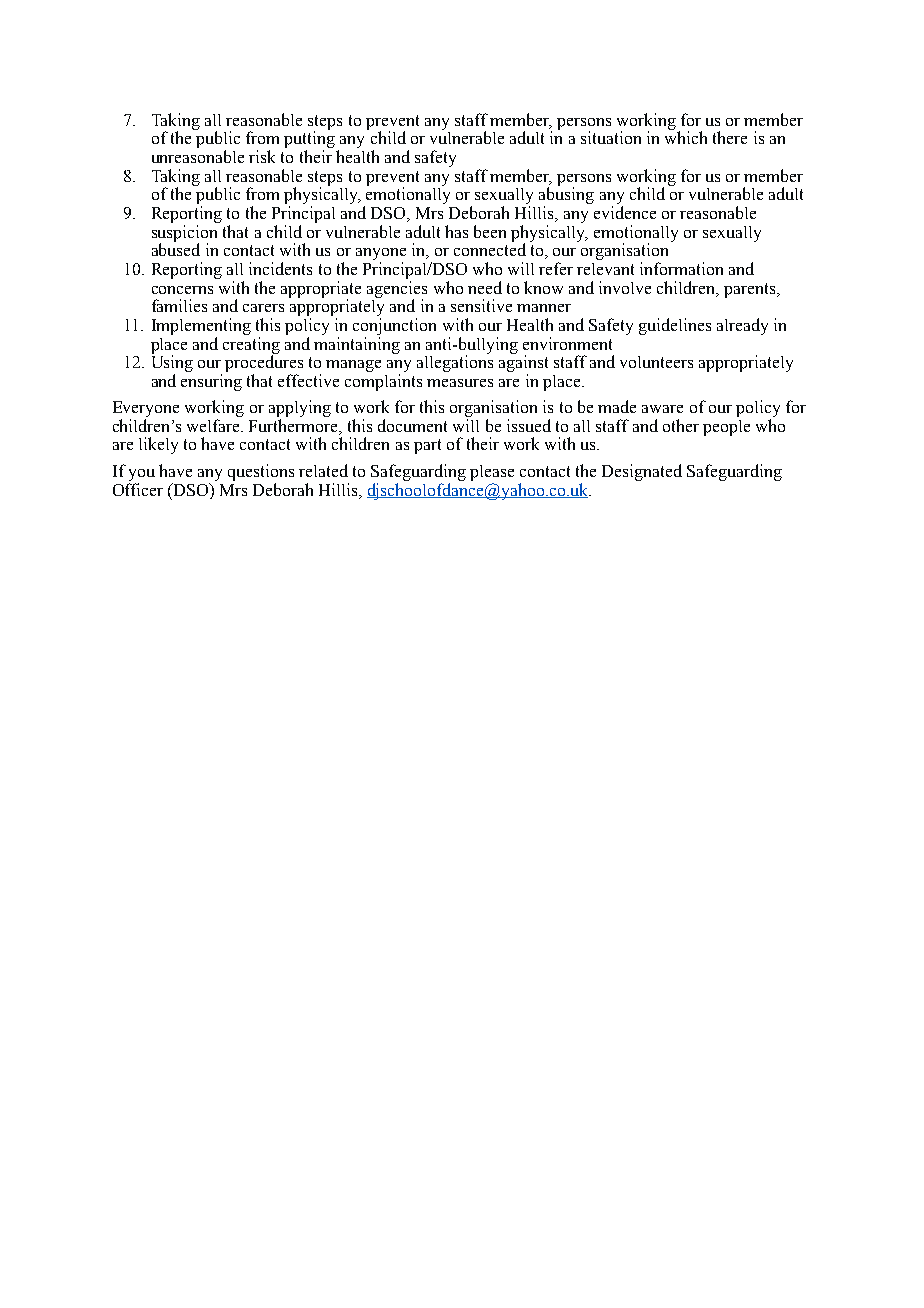 The image size is (924, 1308). What do you see at coordinates (686, 137) in the page?
I see `which` at bounding box center [686, 137].
